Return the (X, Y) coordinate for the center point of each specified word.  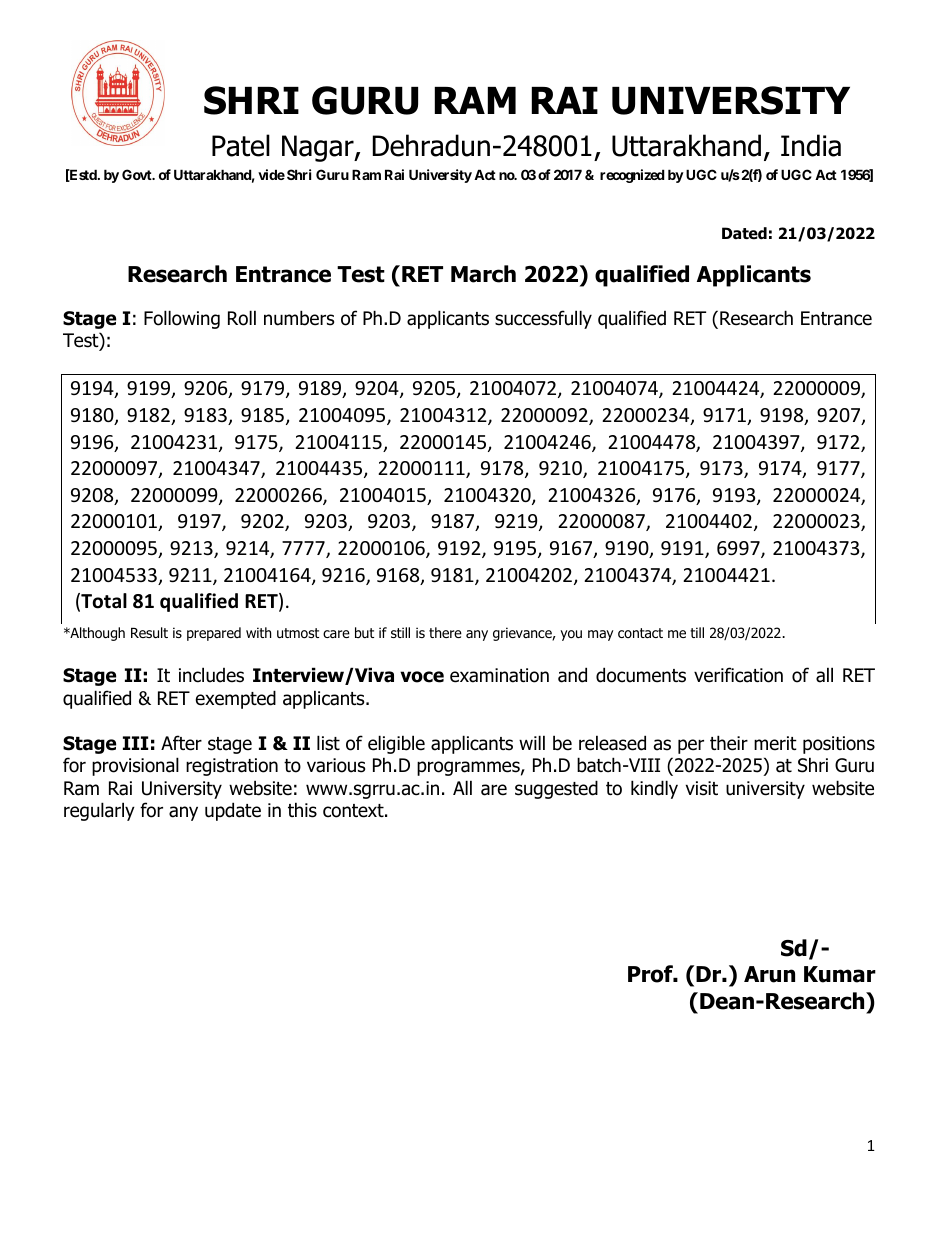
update (233, 811)
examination (499, 675)
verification (738, 675)
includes (211, 675)
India (811, 145)
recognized (632, 176)
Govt (138, 174)
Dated (744, 233)
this (302, 810)
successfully (543, 319)
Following (182, 319)
